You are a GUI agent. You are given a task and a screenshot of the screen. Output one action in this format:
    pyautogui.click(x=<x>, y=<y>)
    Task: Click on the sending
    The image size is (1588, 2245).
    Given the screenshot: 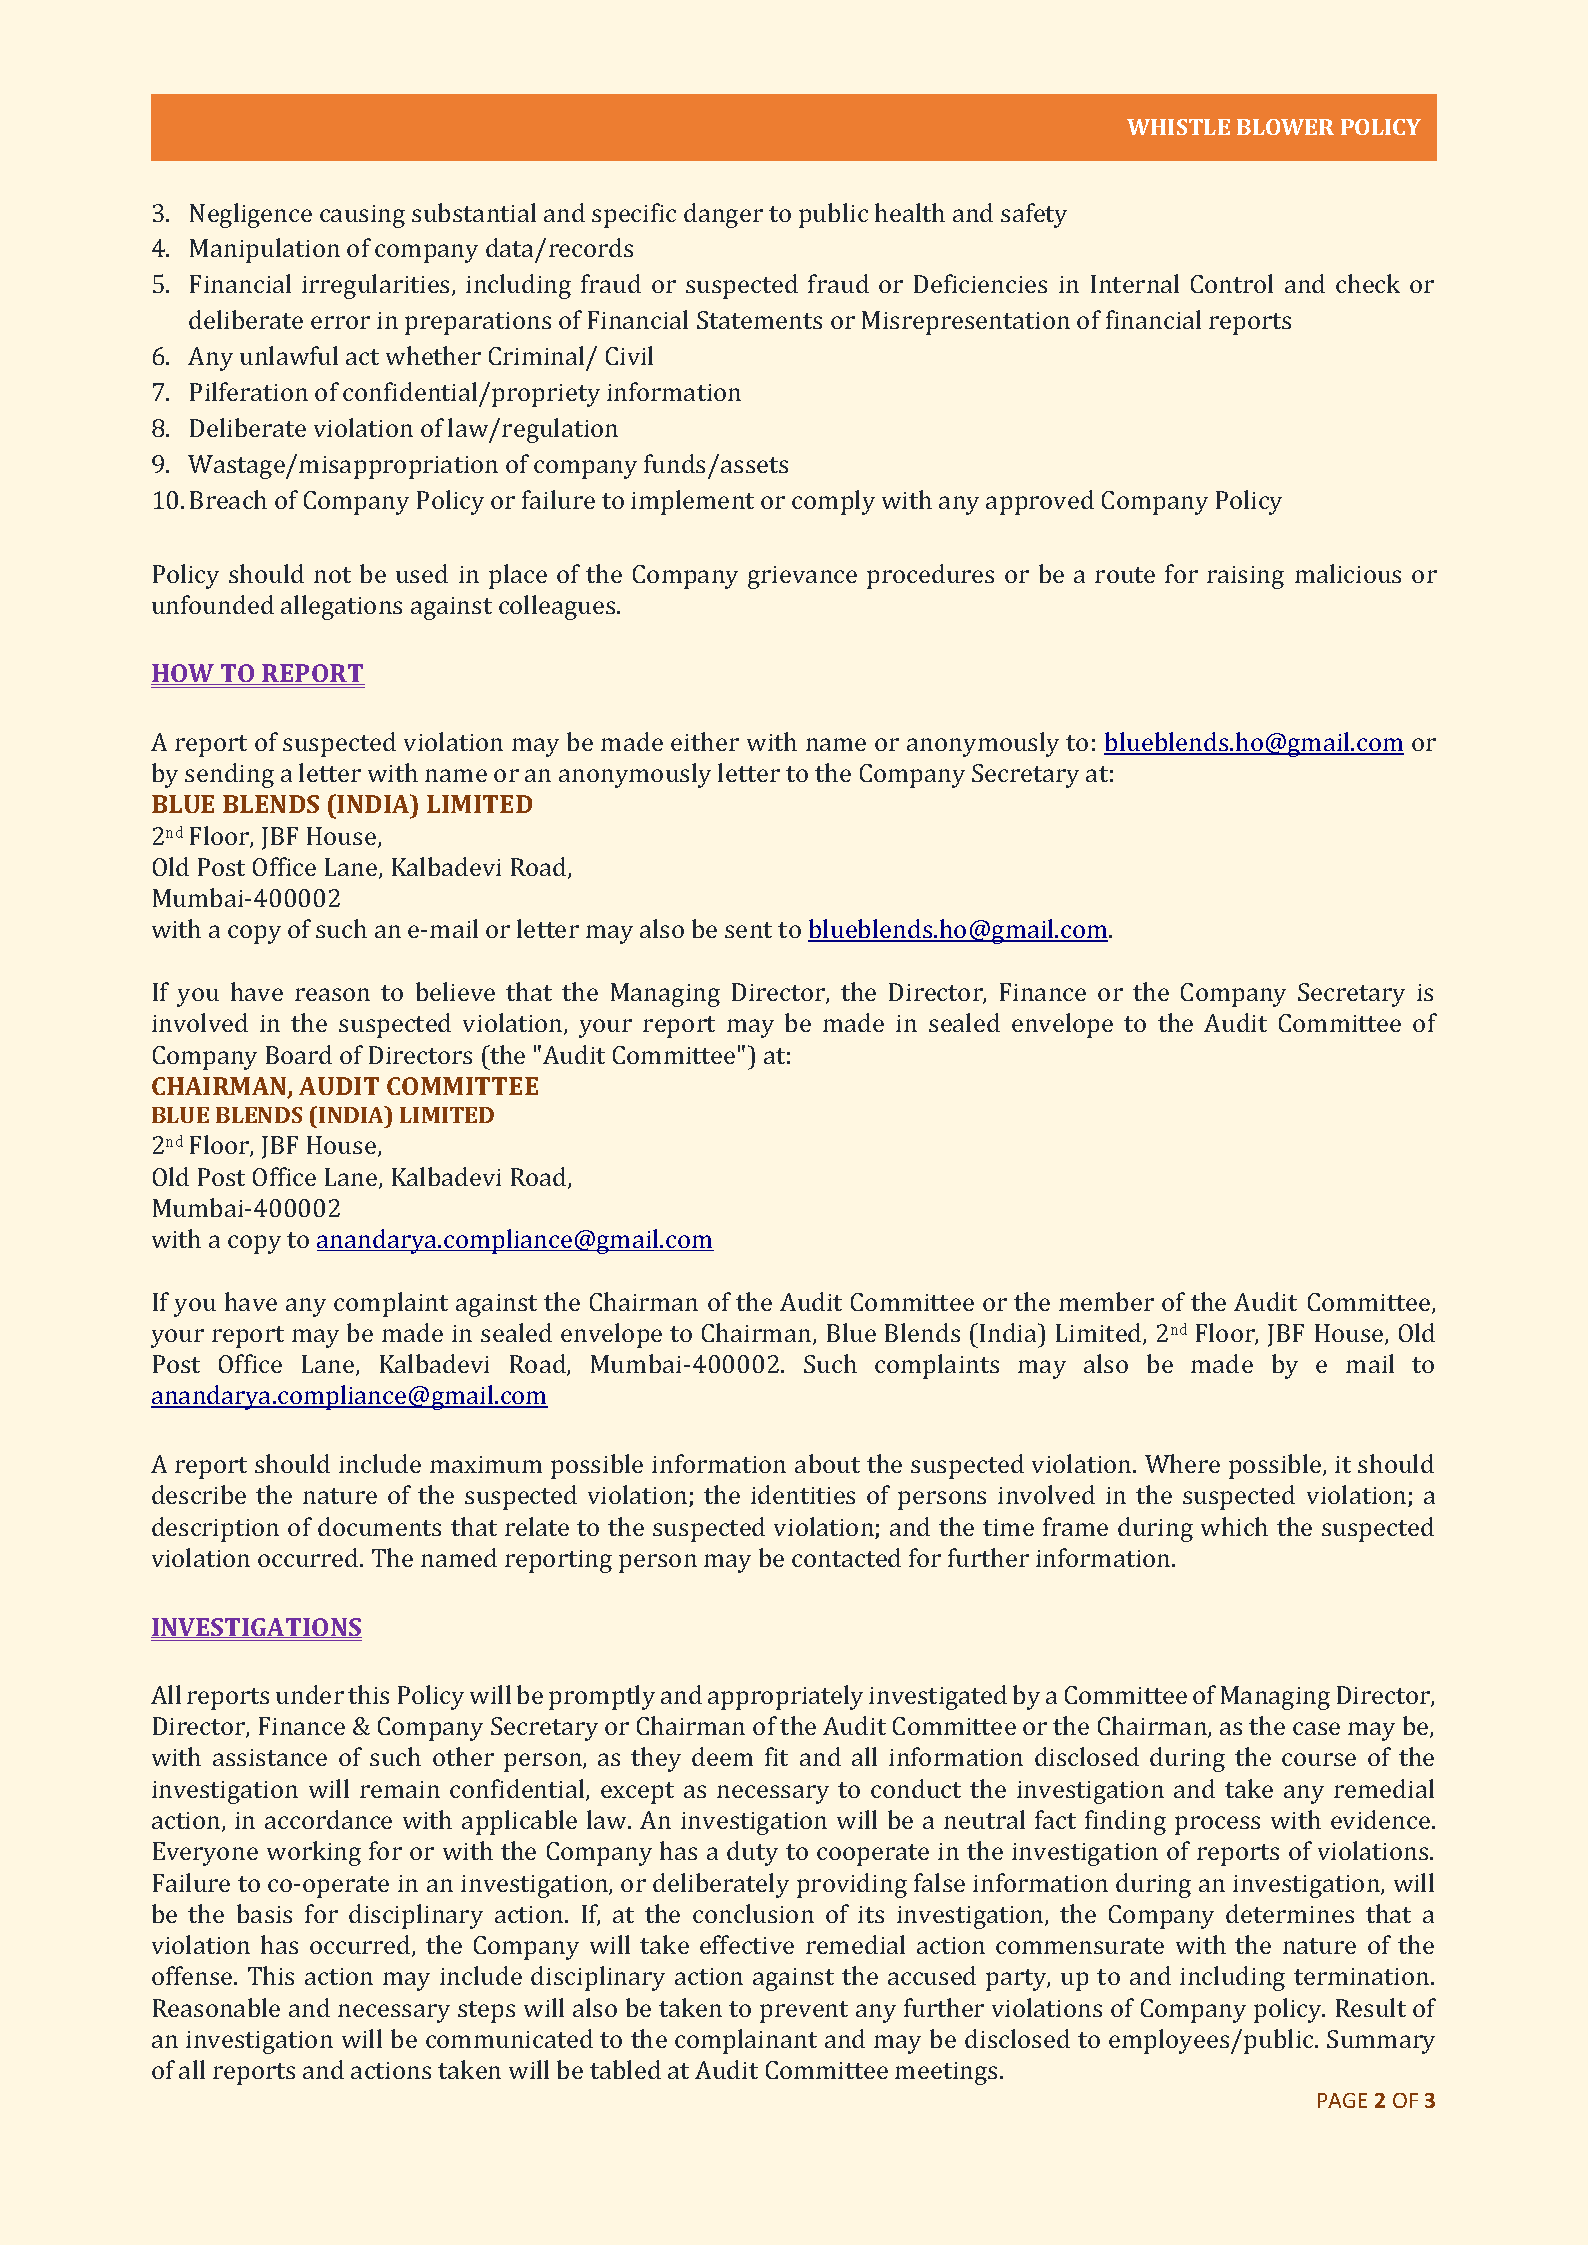 What is the action you would take?
    pyautogui.click(x=229, y=775)
